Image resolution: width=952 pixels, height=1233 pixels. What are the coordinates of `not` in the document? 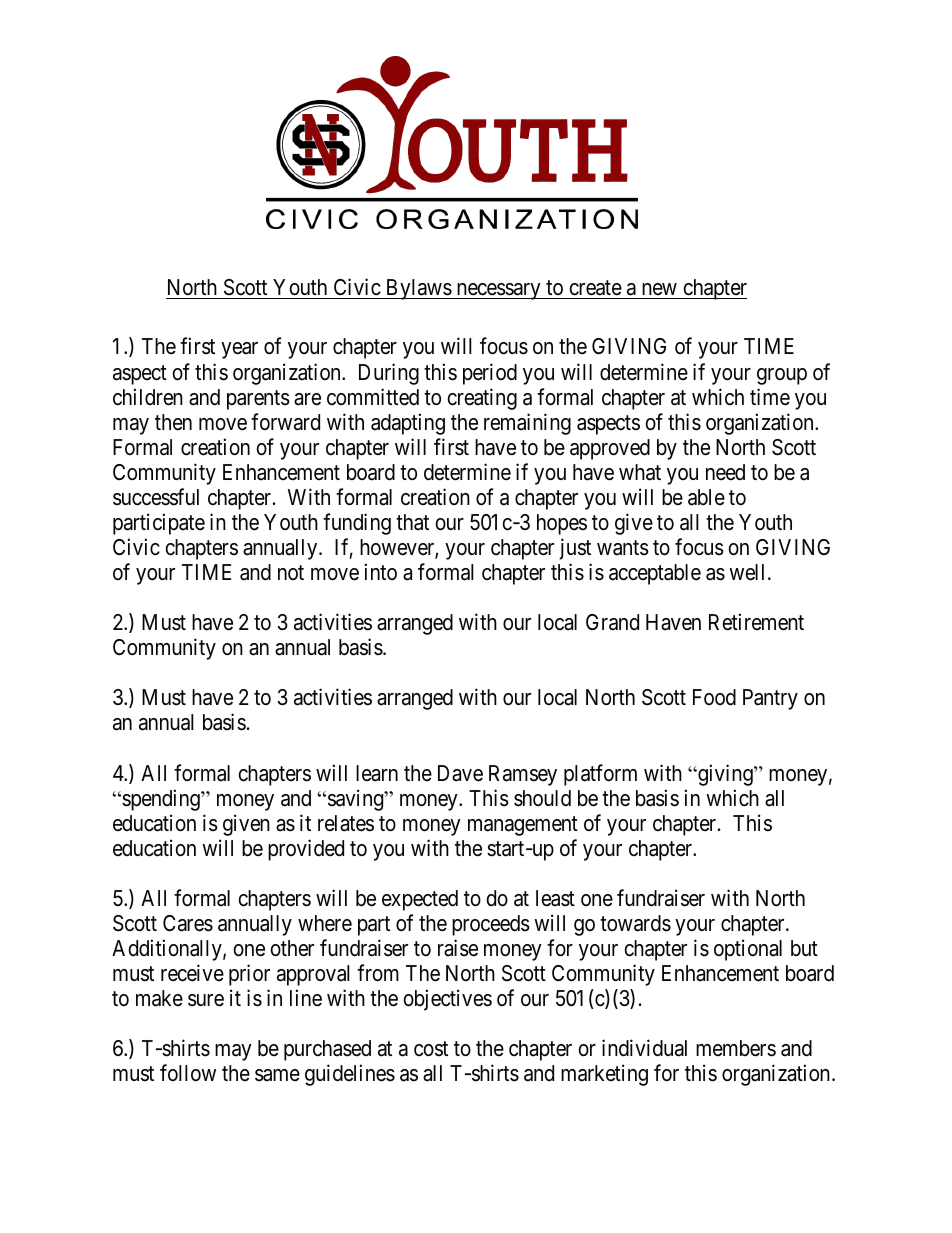 It's located at (291, 572).
